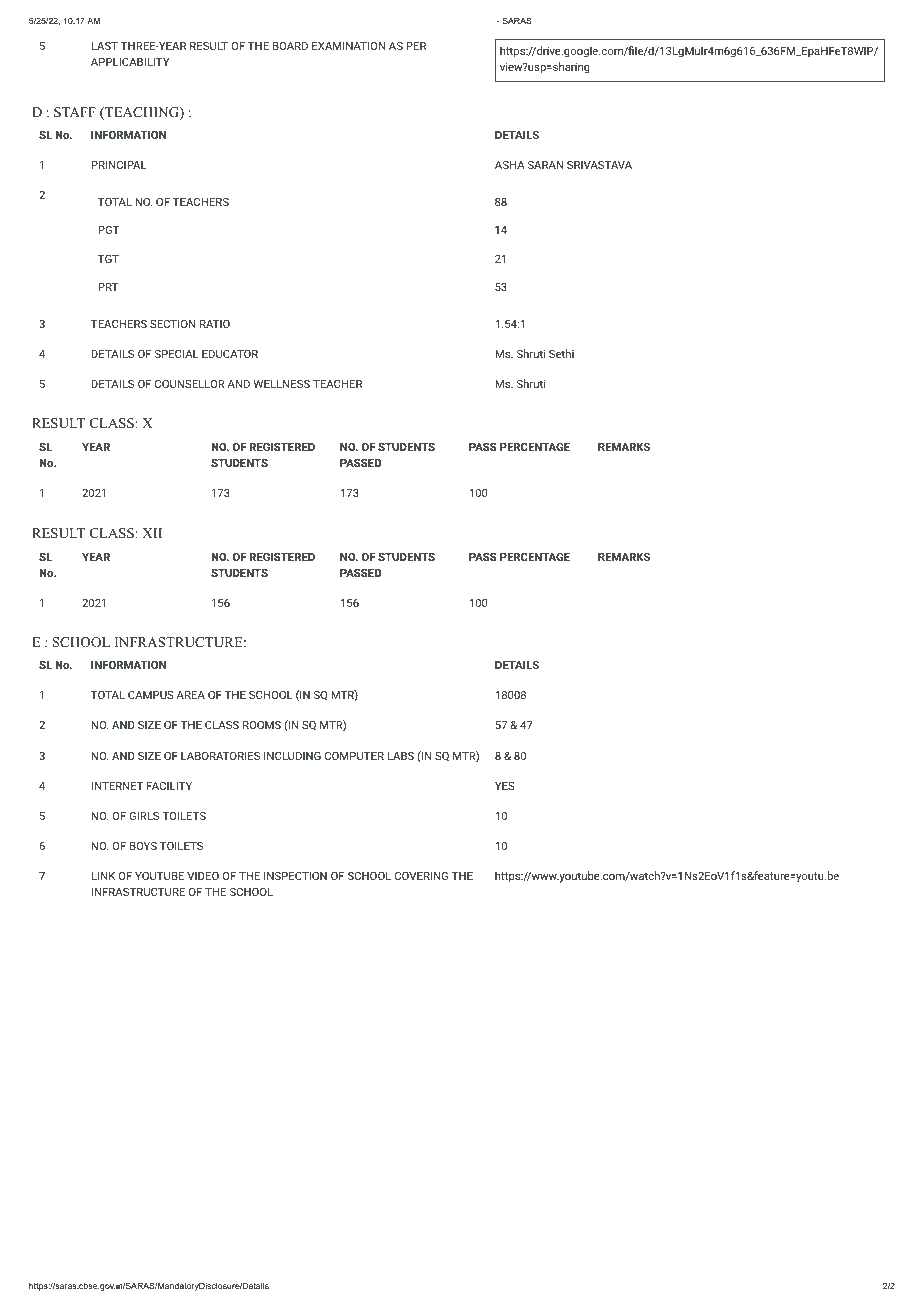 This page has width=924, height=1308. Describe the element at coordinates (290, 46) in the page. I see `BOARD` at that location.
